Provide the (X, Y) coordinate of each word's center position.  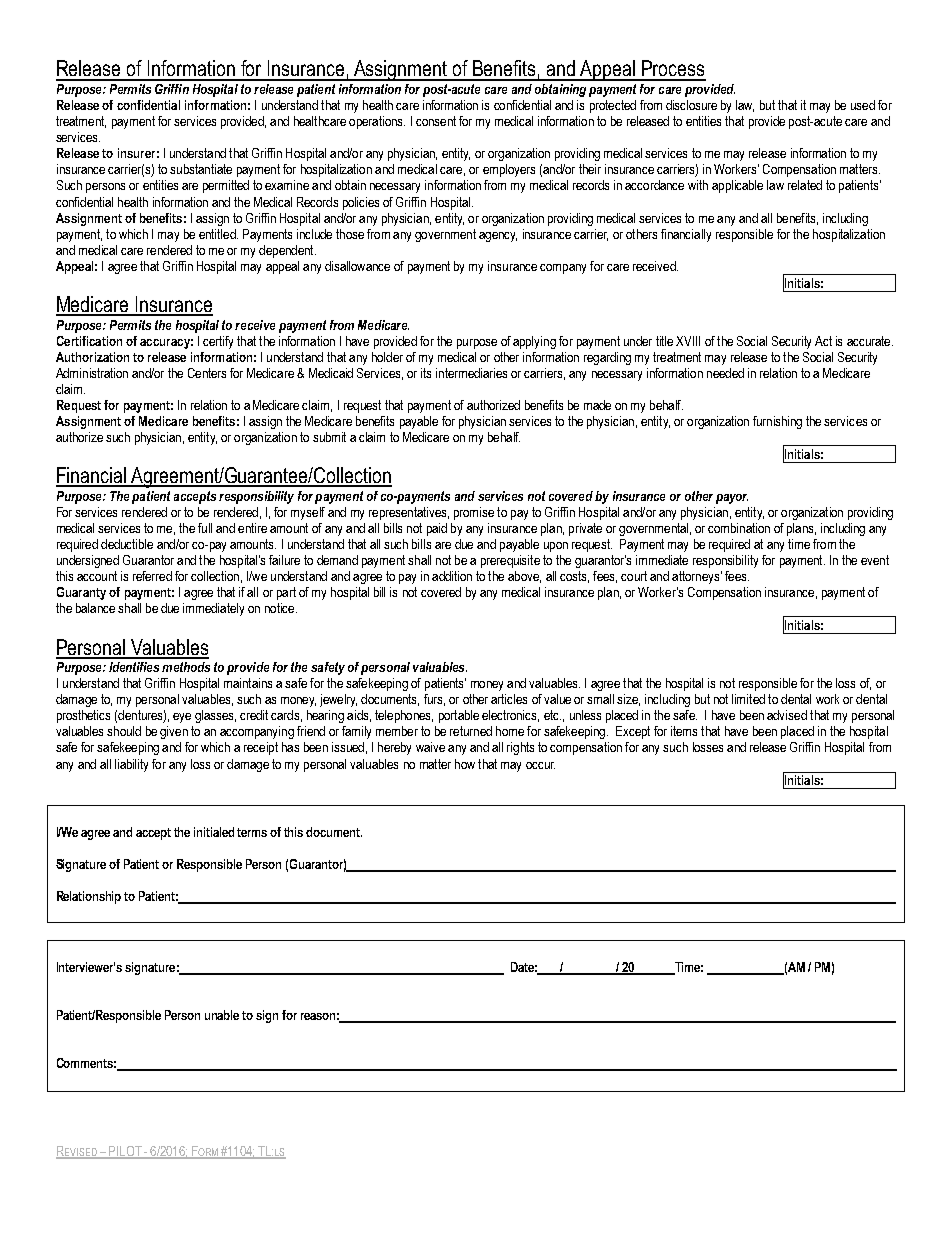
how (465, 764)
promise (474, 513)
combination (739, 528)
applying (534, 342)
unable (222, 1015)
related (805, 185)
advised (787, 715)
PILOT (125, 1152)
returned (471, 731)
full (205, 528)
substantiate (201, 169)
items (684, 731)
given (174, 732)
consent (436, 121)
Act (823, 341)
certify (218, 342)
